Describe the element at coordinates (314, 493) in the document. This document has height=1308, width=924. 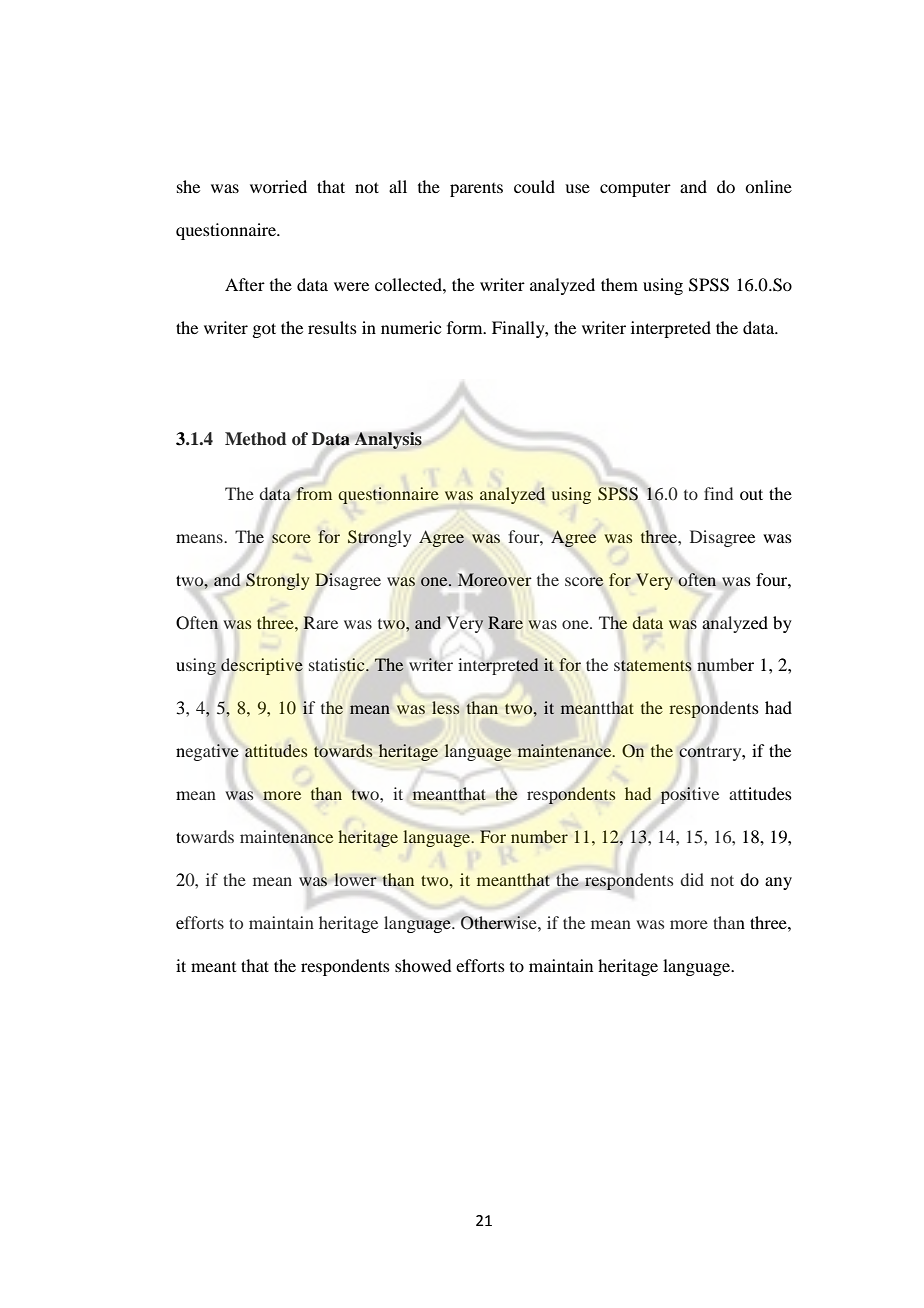
I see `from` at that location.
